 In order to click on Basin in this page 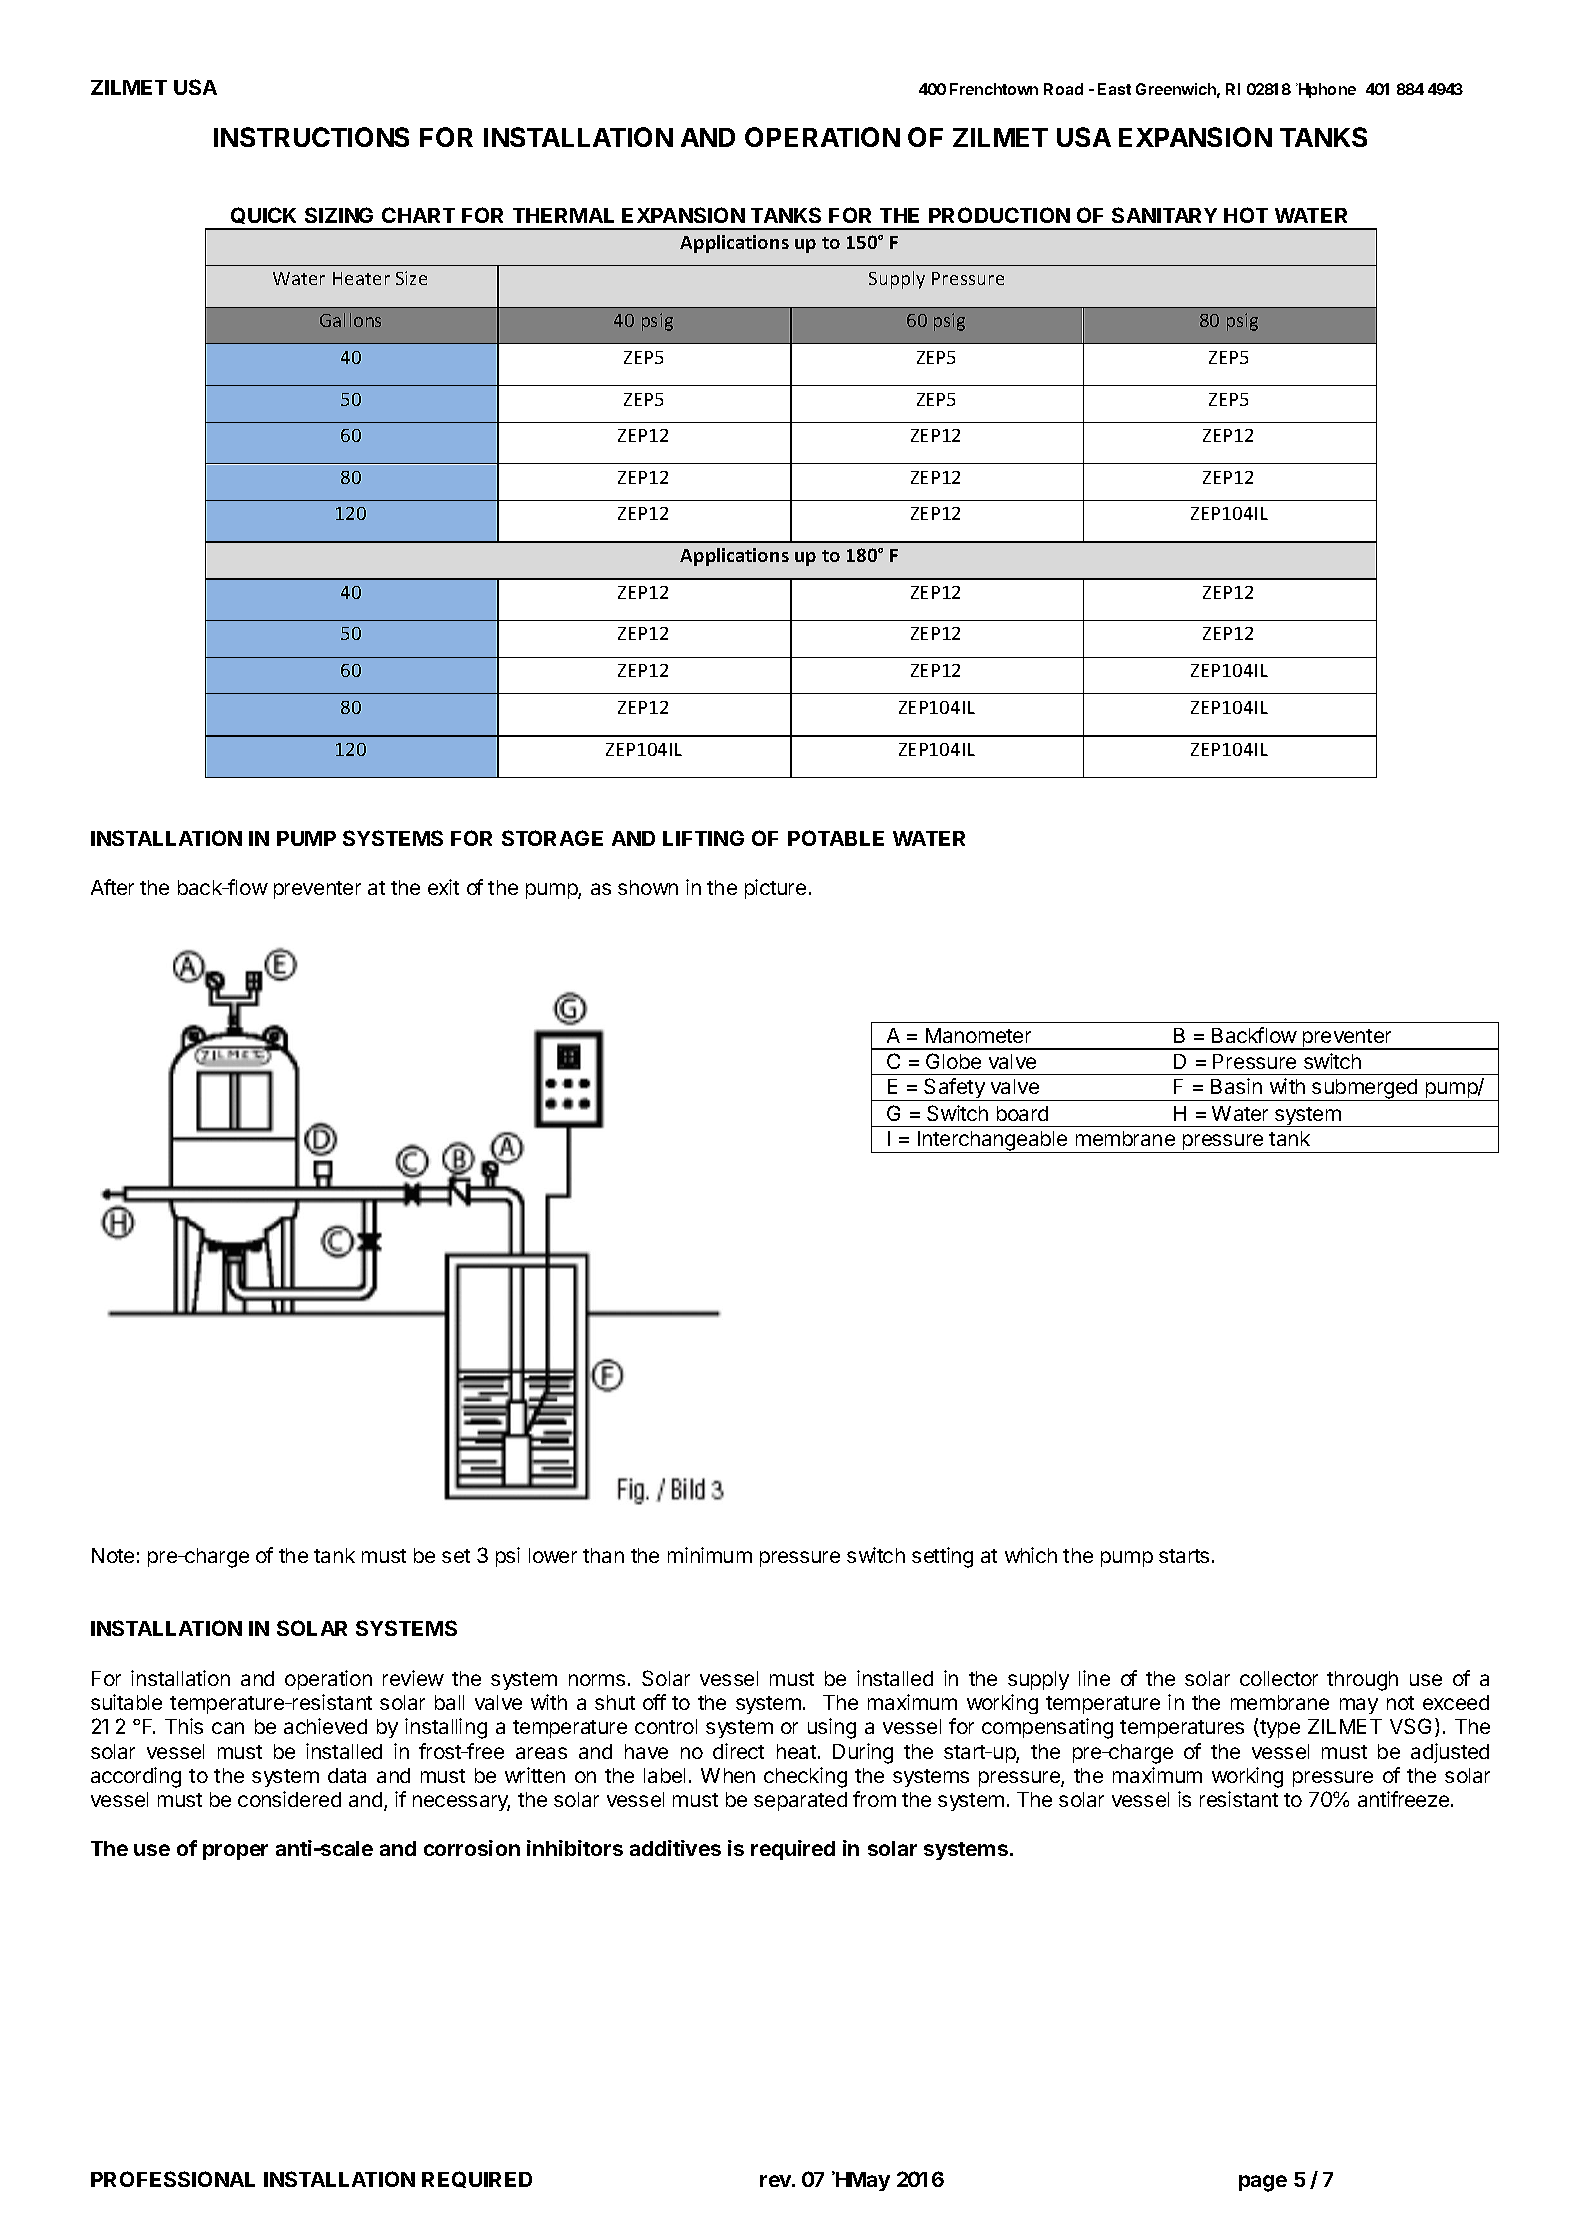, I will do `click(1236, 1086)`.
